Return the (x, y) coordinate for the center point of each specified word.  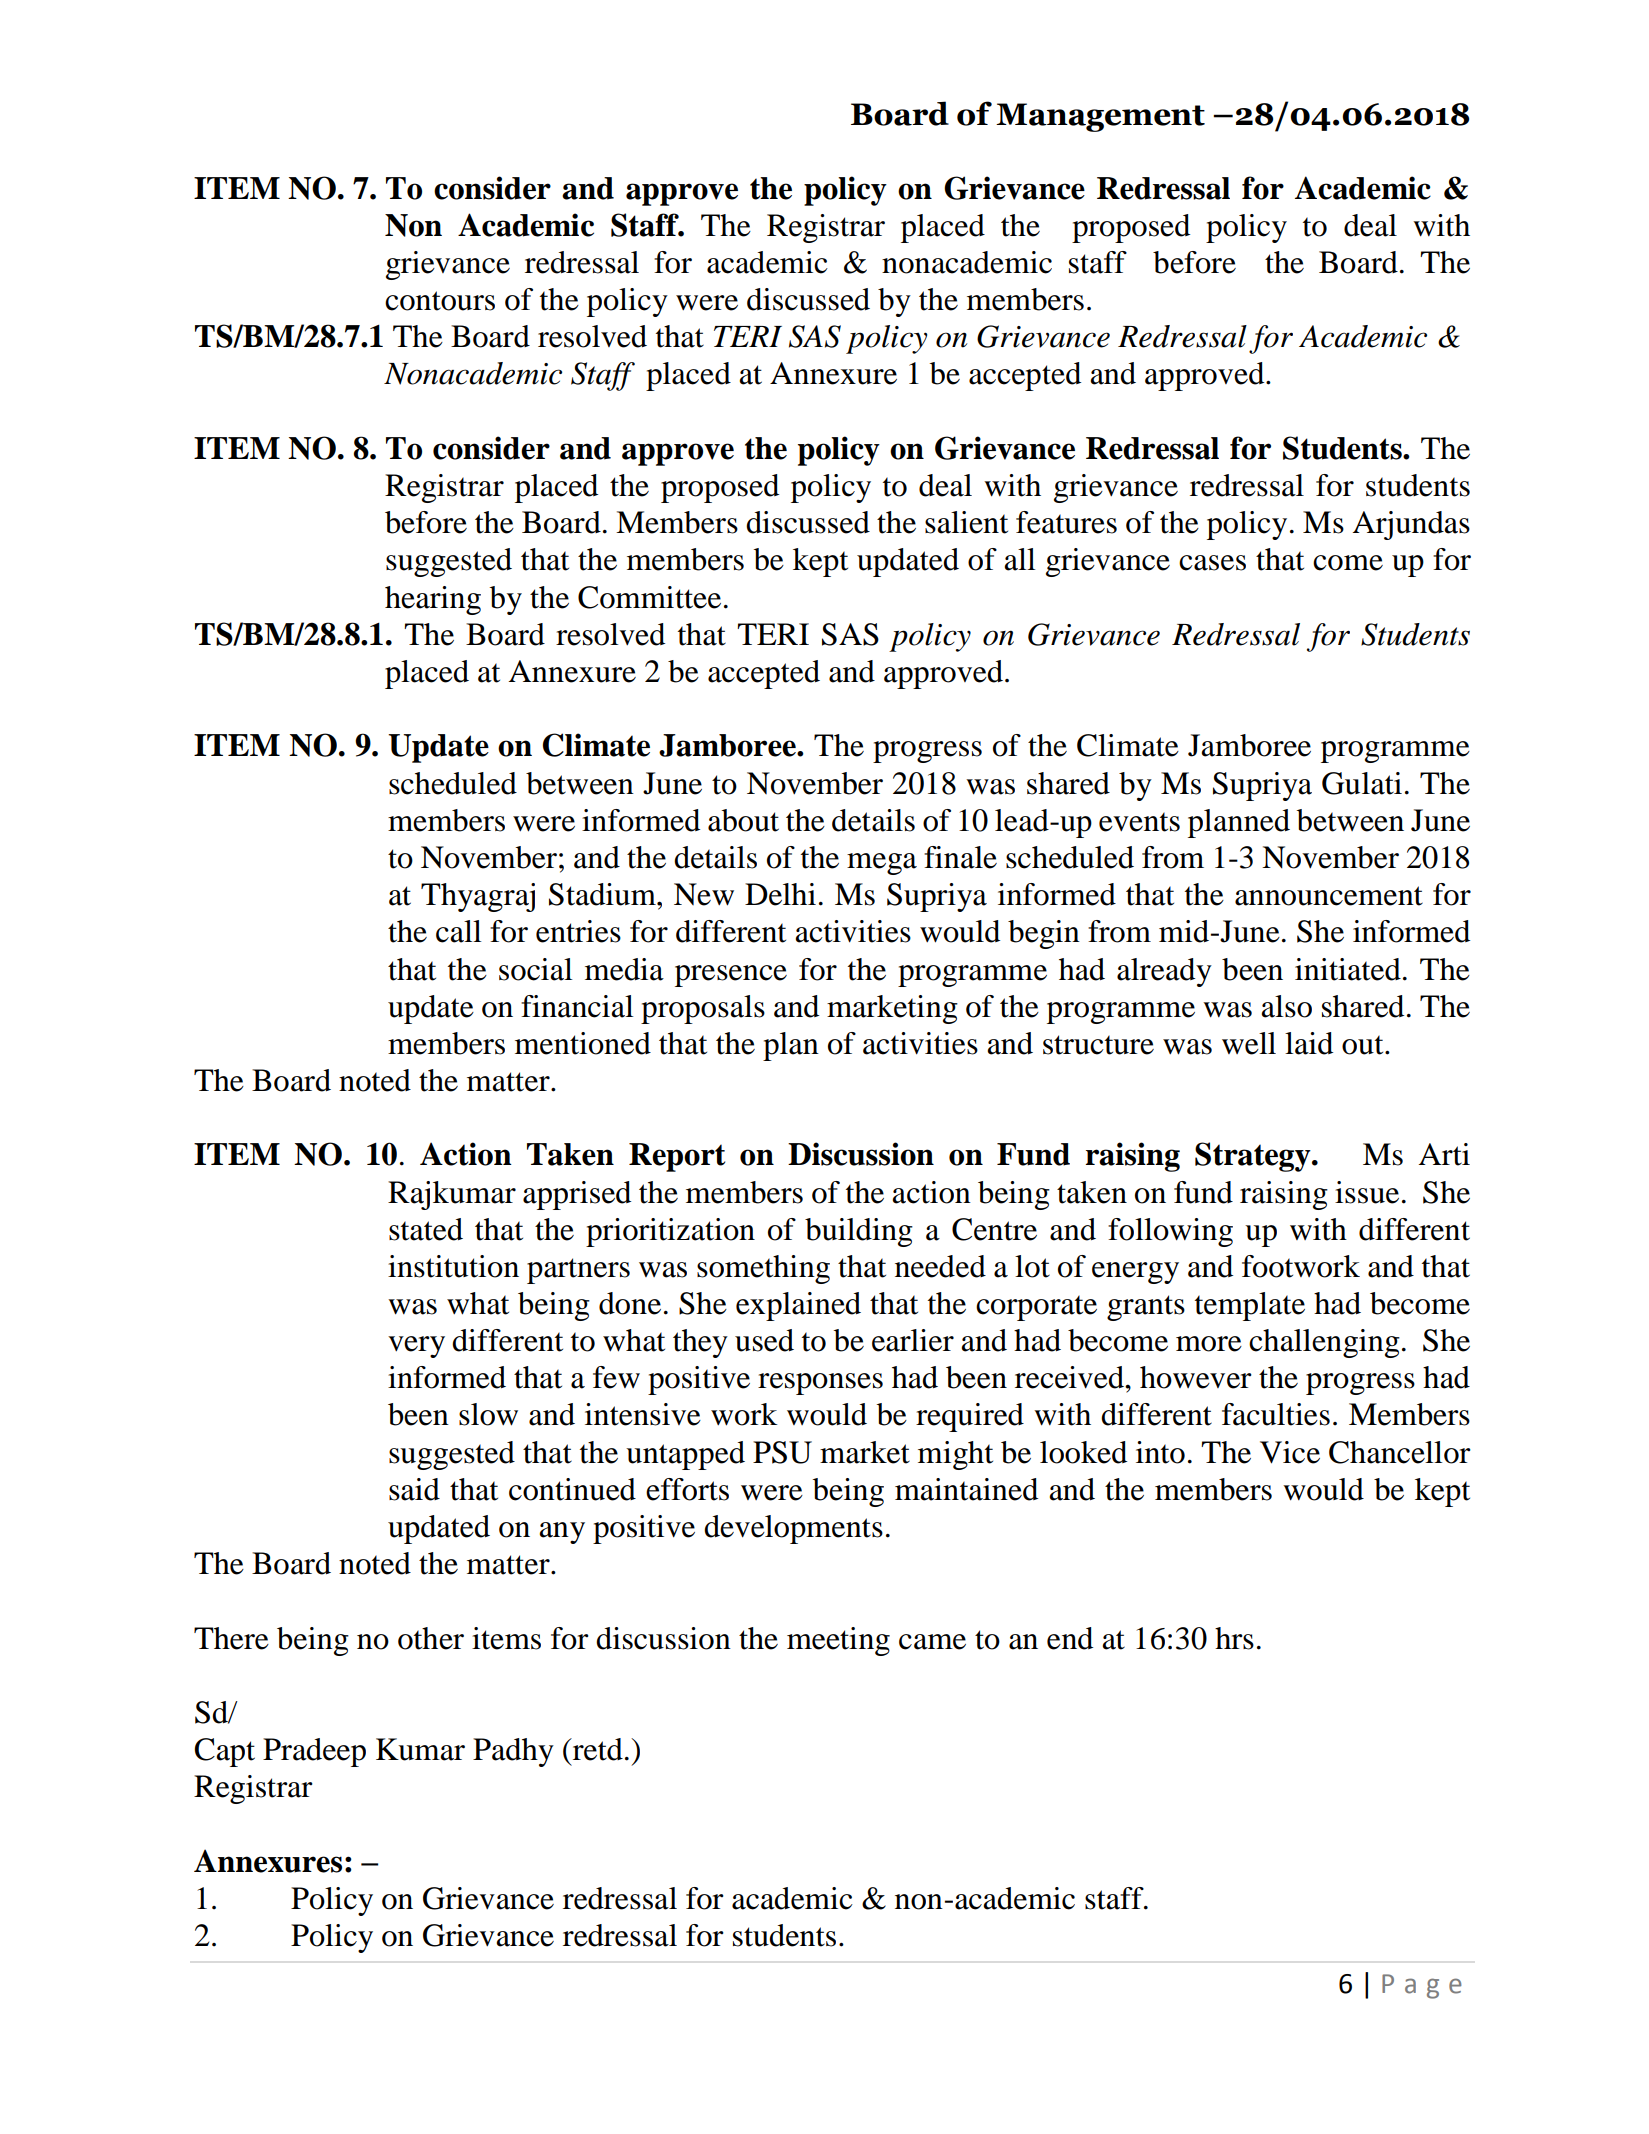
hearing (433, 600)
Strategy (1254, 1157)
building (859, 1232)
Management (1100, 117)
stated (426, 1229)
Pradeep (314, 1752)
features (1066, 522)
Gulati (1362, 783)
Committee (649, 597)
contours (440, 301)
